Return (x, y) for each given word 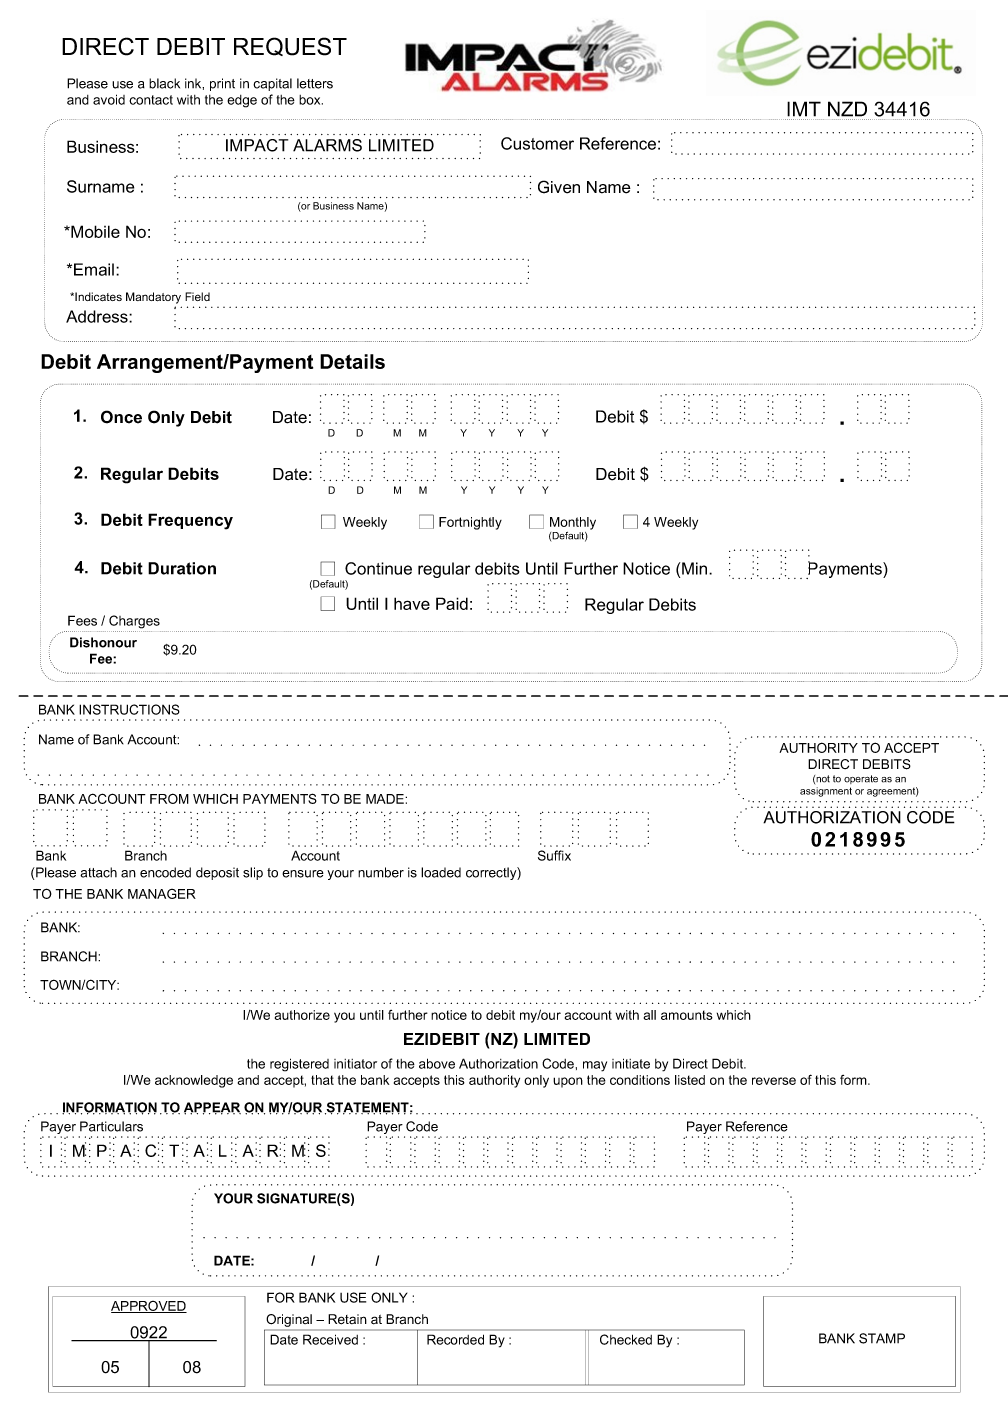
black (164, 83)
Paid (452, 603)
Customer (537, 143)
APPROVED (149, 1307)
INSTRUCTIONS (129, 709)
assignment (826, 792)
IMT (804, 109)
